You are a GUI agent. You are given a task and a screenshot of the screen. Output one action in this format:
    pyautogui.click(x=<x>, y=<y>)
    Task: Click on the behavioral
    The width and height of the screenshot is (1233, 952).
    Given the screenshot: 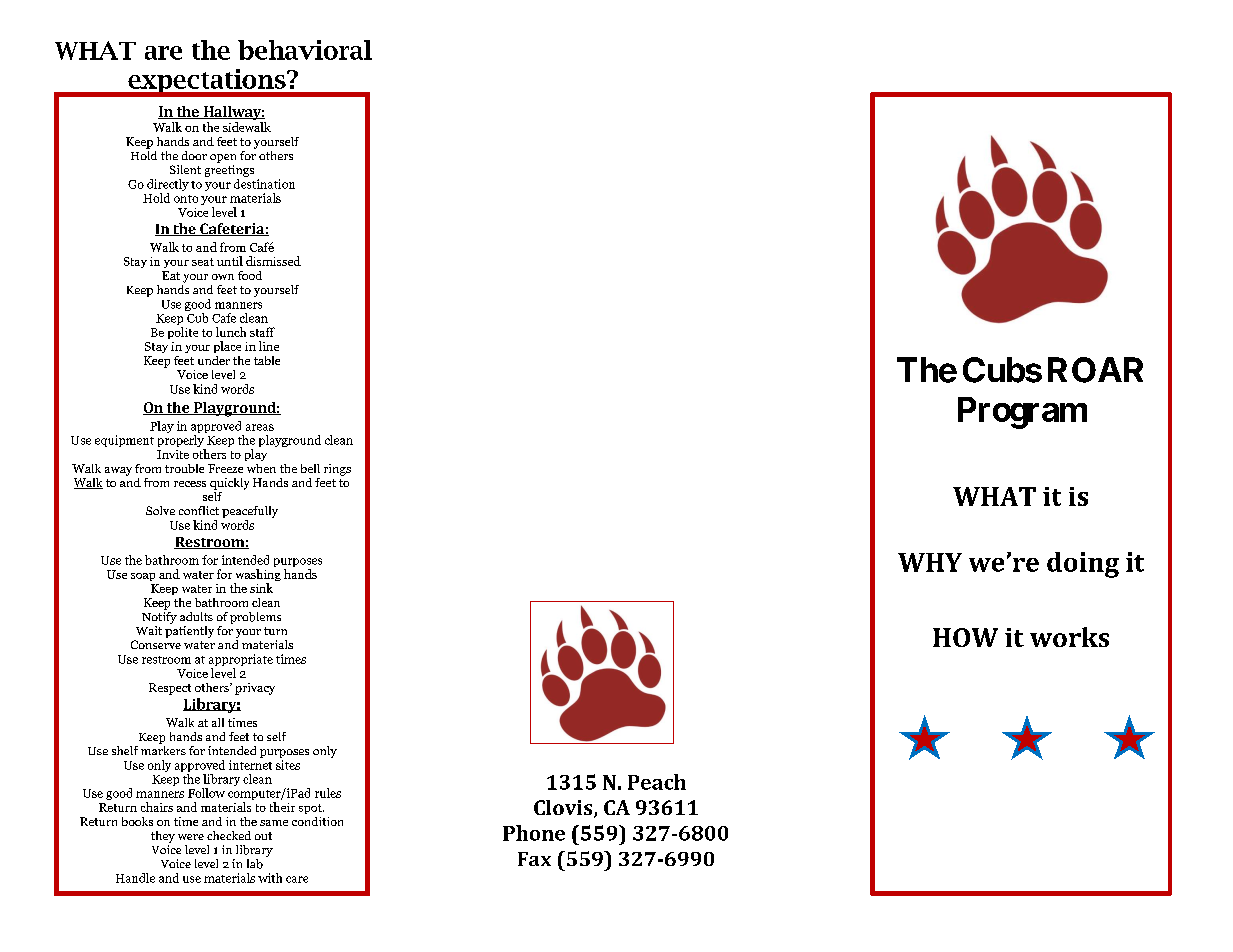 What is the action you would take?
    pyautogui.click(x=305, y=50)
